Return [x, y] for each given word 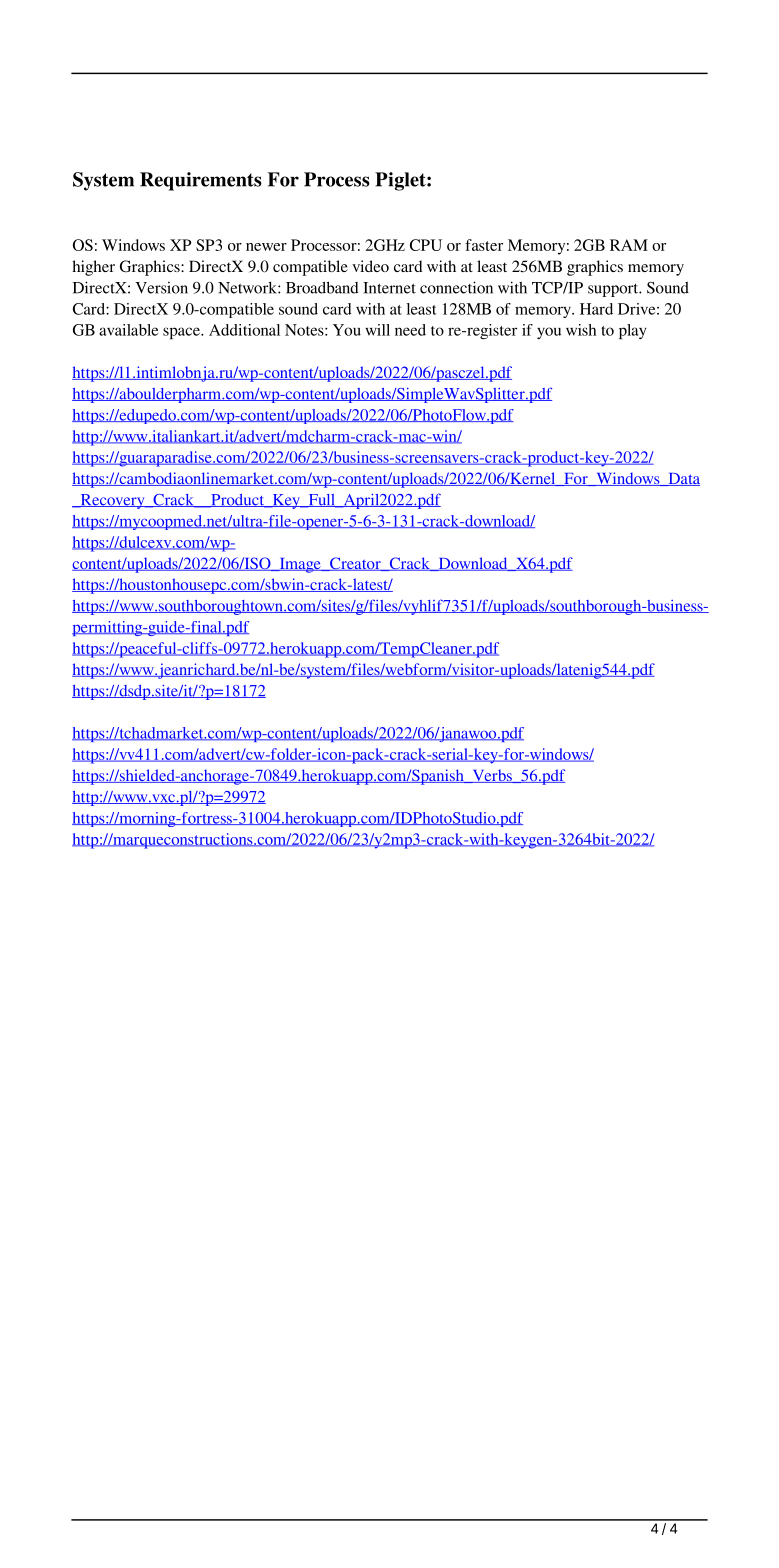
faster [484, 245]
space [182, 333]
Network [248, 288]
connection [456, 287]
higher [94, 268]
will [377, 330]
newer [266, 247]
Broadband [322, 287]
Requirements [201, 181]
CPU [426, 245]
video [370, 266]
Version [161, 288]
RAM [629, 245]
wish [581, 330]
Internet [389, 288]
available [128, 330]
